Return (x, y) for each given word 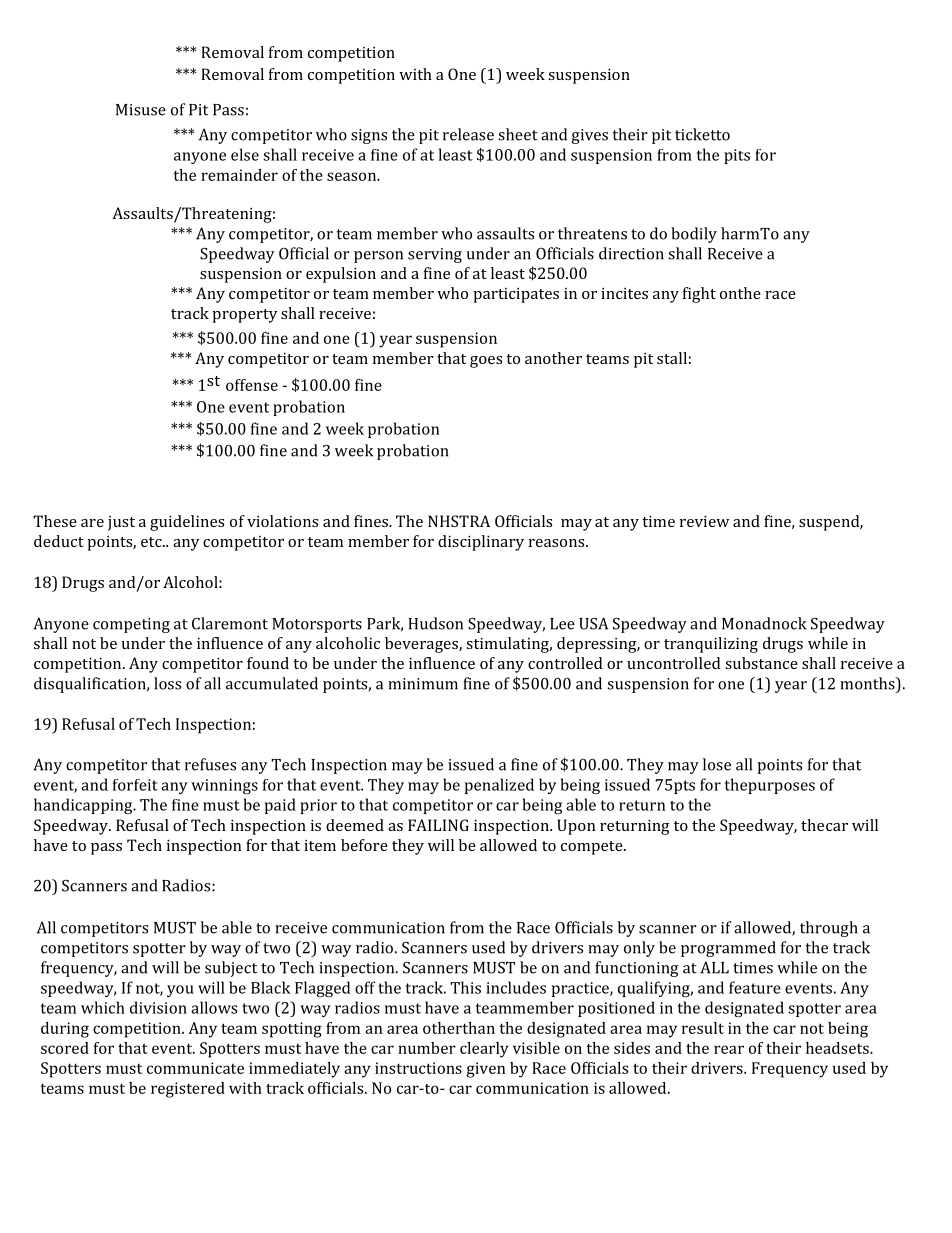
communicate (195, 1068)
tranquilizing (711, 645)
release (468, 134)
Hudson (435, 623)
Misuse (141, 110)
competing (131, 625)
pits (737, 156)
